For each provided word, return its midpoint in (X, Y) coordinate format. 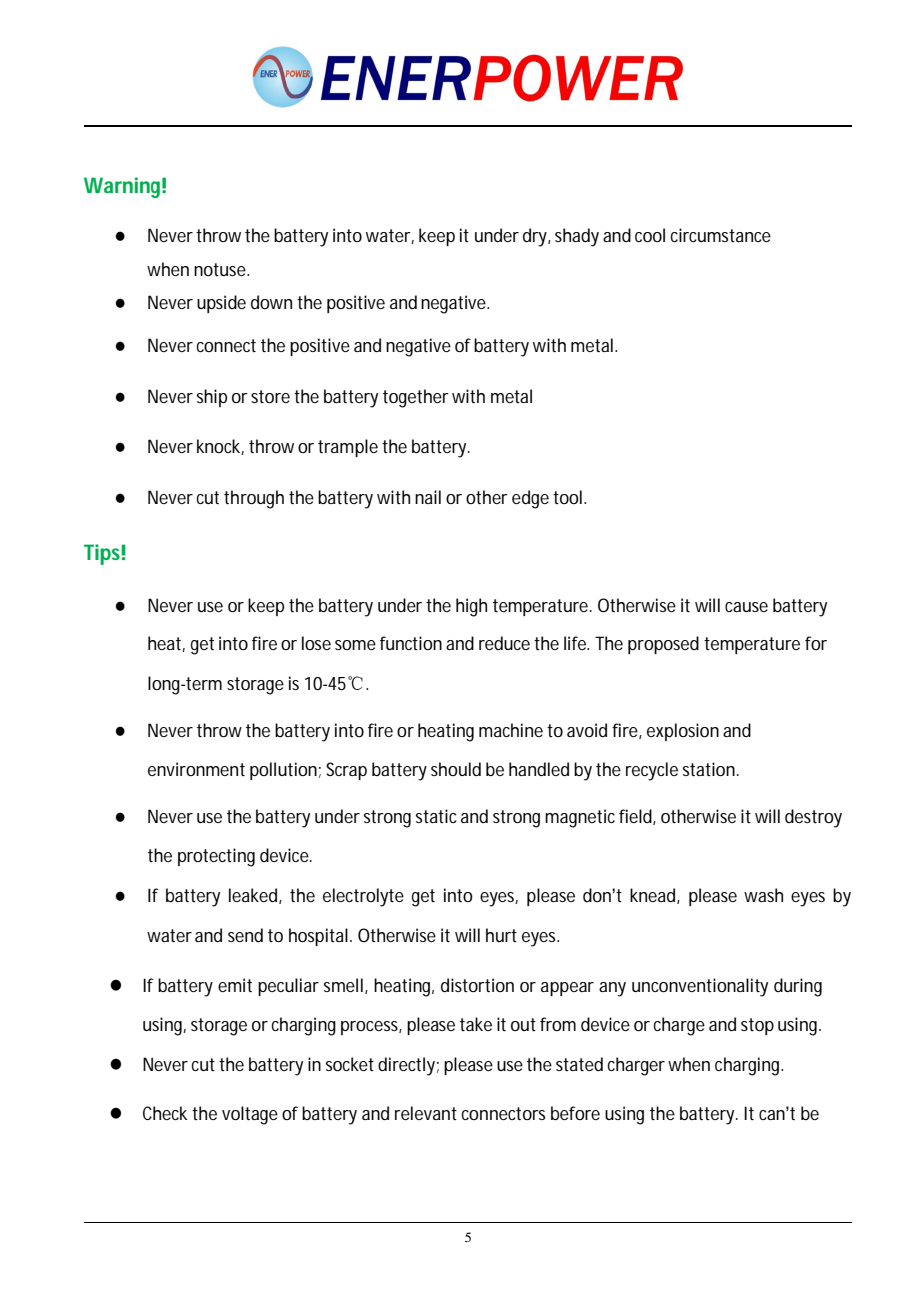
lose (316, 643)
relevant (426, 1113)
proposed (663, 645)
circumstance (721, 235)
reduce (504, 643)
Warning (122, 187)
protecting (216, 857)
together (416, 398)
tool (567, 497)
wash (763, 895)
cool (650, 235)
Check (165, 1113)
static (436, 816)
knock (218, 446)
